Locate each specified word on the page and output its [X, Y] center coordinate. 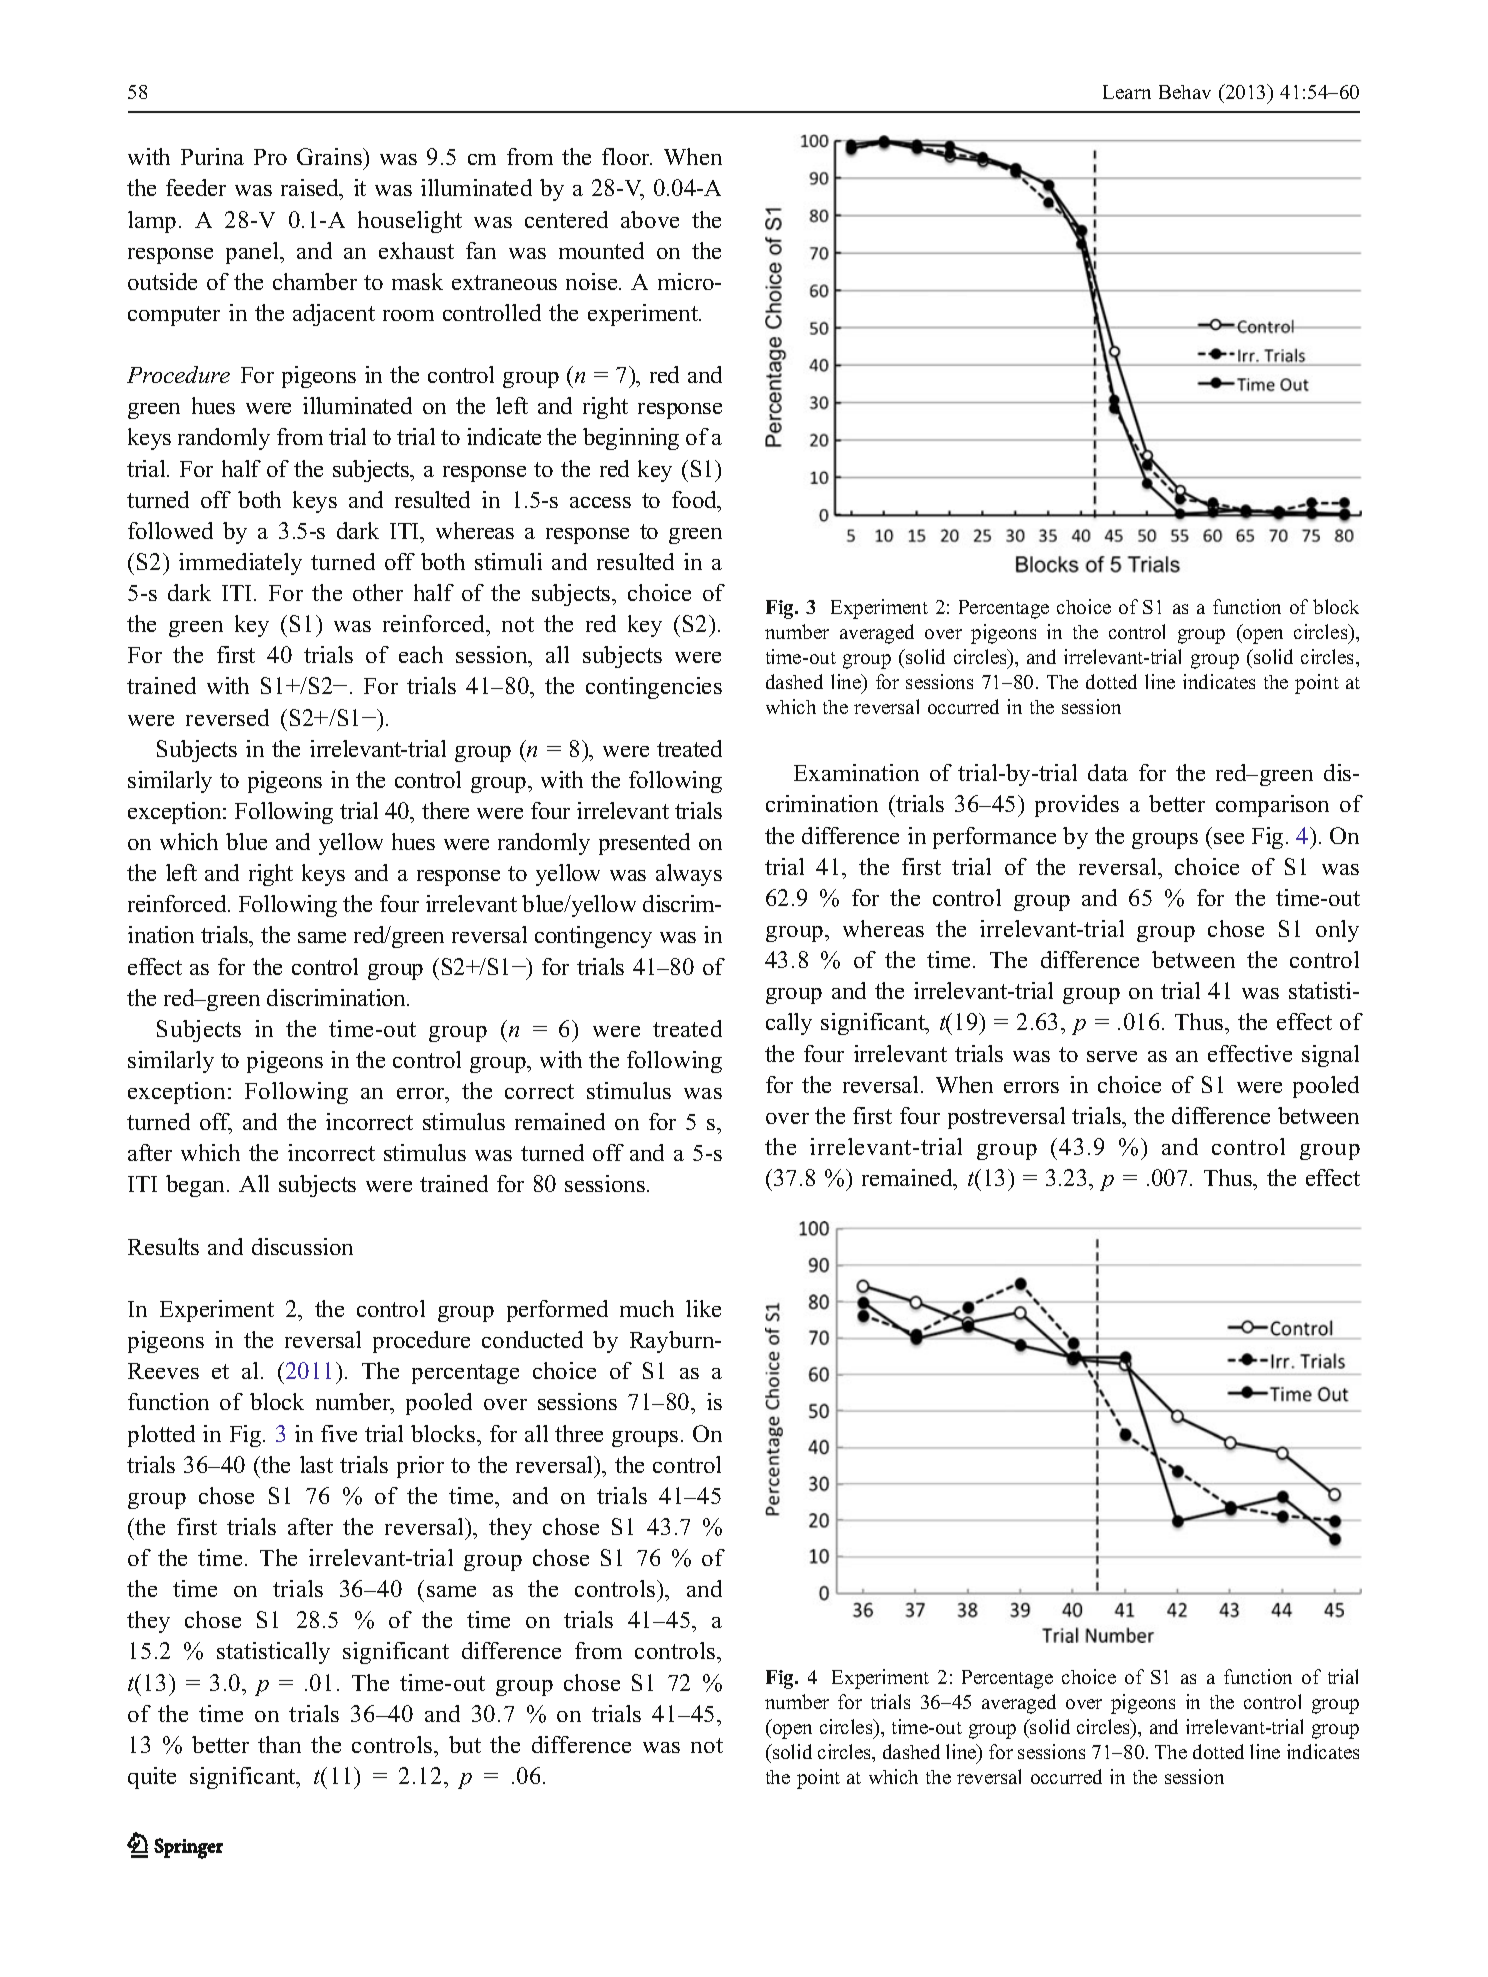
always [689, 875]
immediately [240, 564]
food [695, 499]
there [445, 810]
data [1108, 772]
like [703, 1308]
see [1229, 838]
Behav [1185, 92]
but [465, 1744]
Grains [330, 156]
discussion [302, 1246]
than [279, 1744]
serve [1112, 1056]
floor [627, 156]
